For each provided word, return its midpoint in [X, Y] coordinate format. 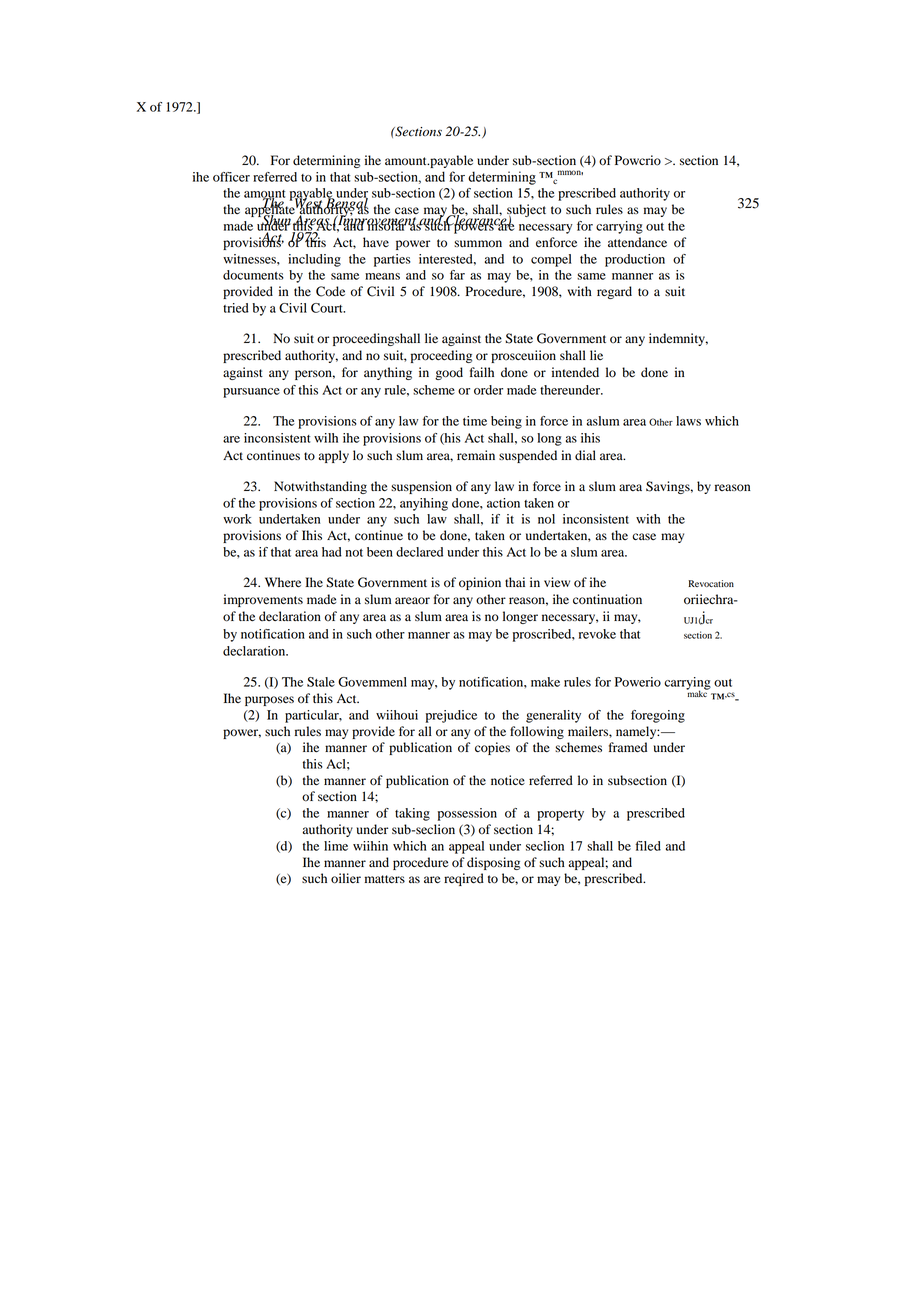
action [503, 503]
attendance [637, 242]
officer [231, 177]
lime [336, 846]
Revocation [711, 583]
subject [525, 212]
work [237, 519]
